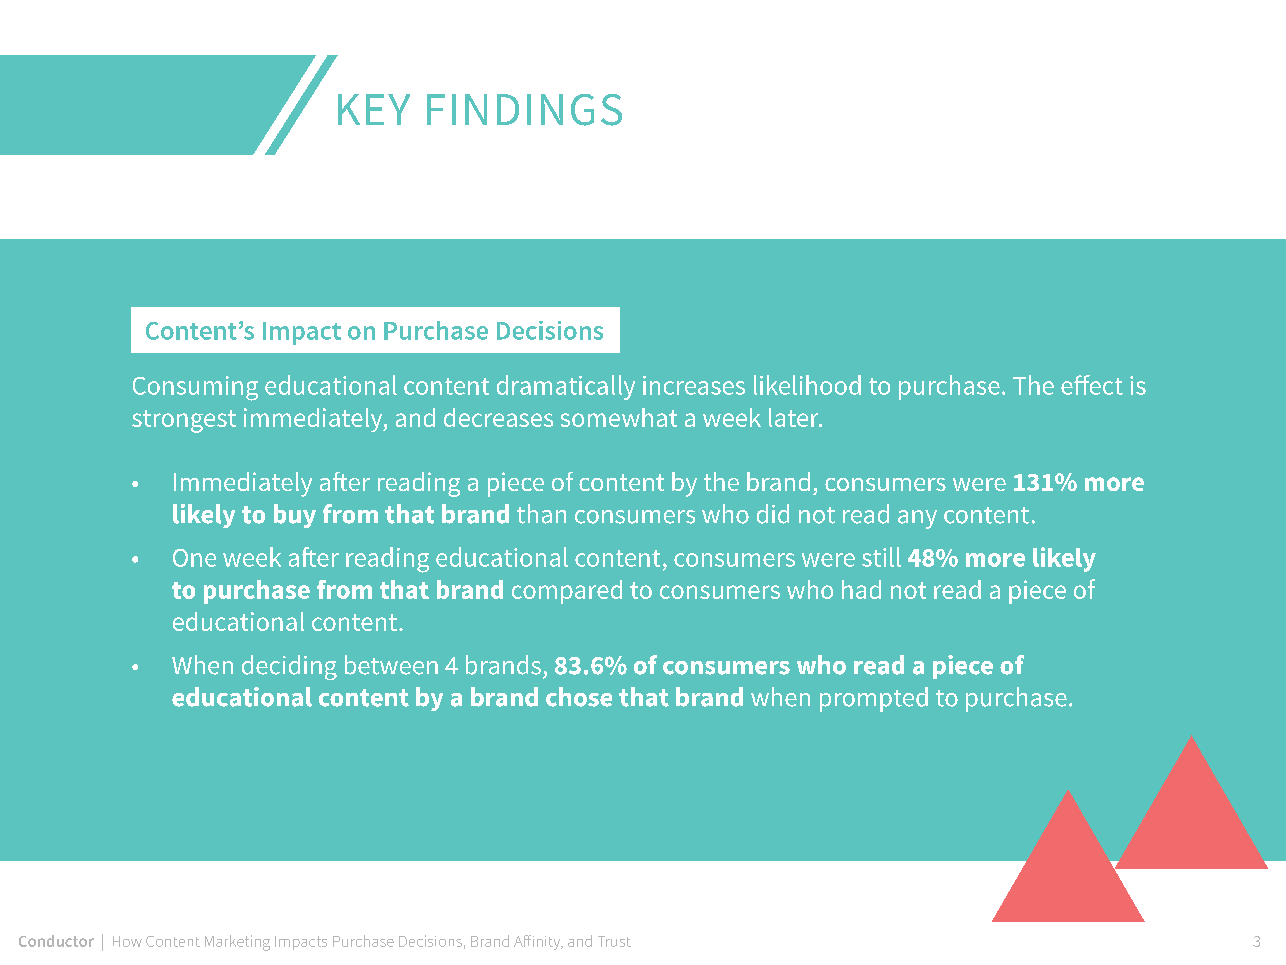  What do you see at coordinates (194, 558) in the image?
I see `One` at bounding box center [194, 558].
